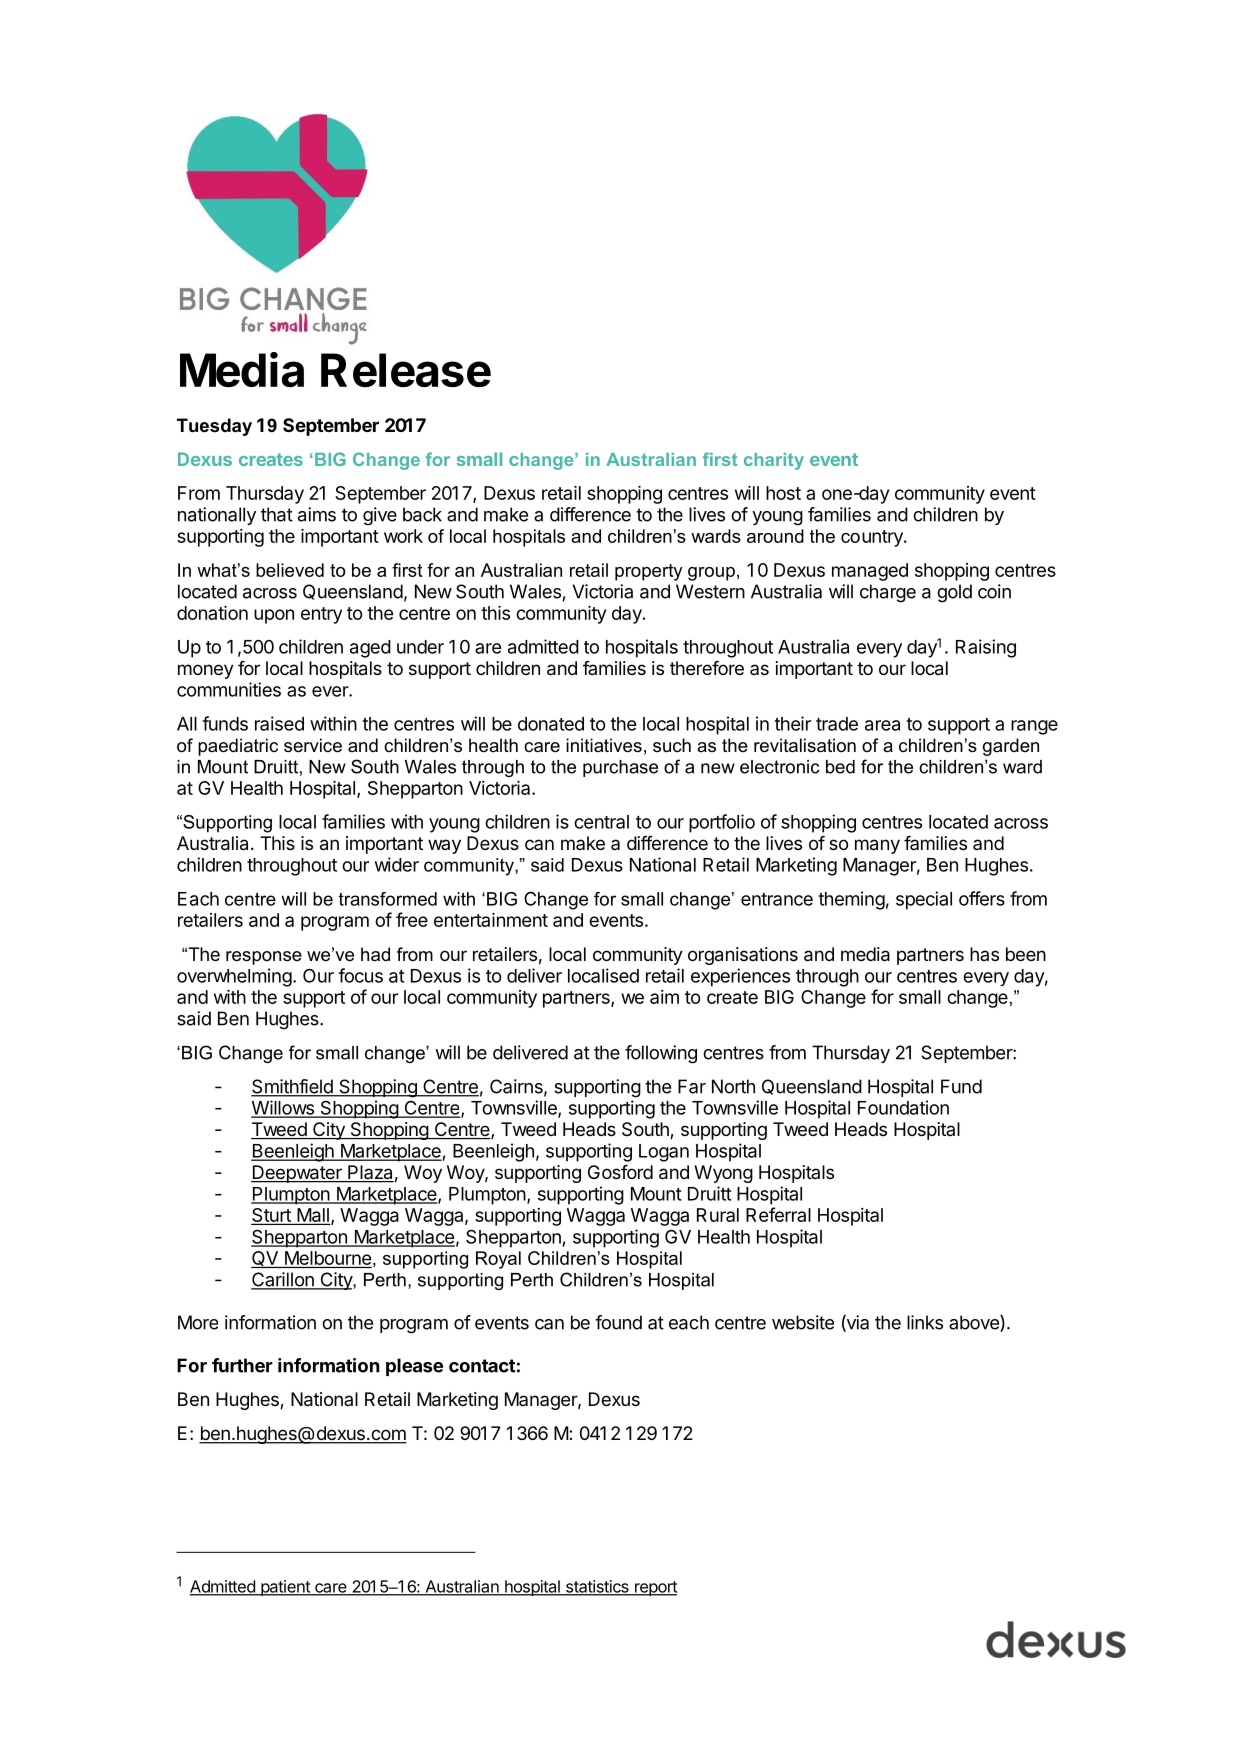 This screenshot has height=1746, width=1235. Describe the element at coordinates (327, 1259) in the screenshot. I see `Melbourne` at that location.
